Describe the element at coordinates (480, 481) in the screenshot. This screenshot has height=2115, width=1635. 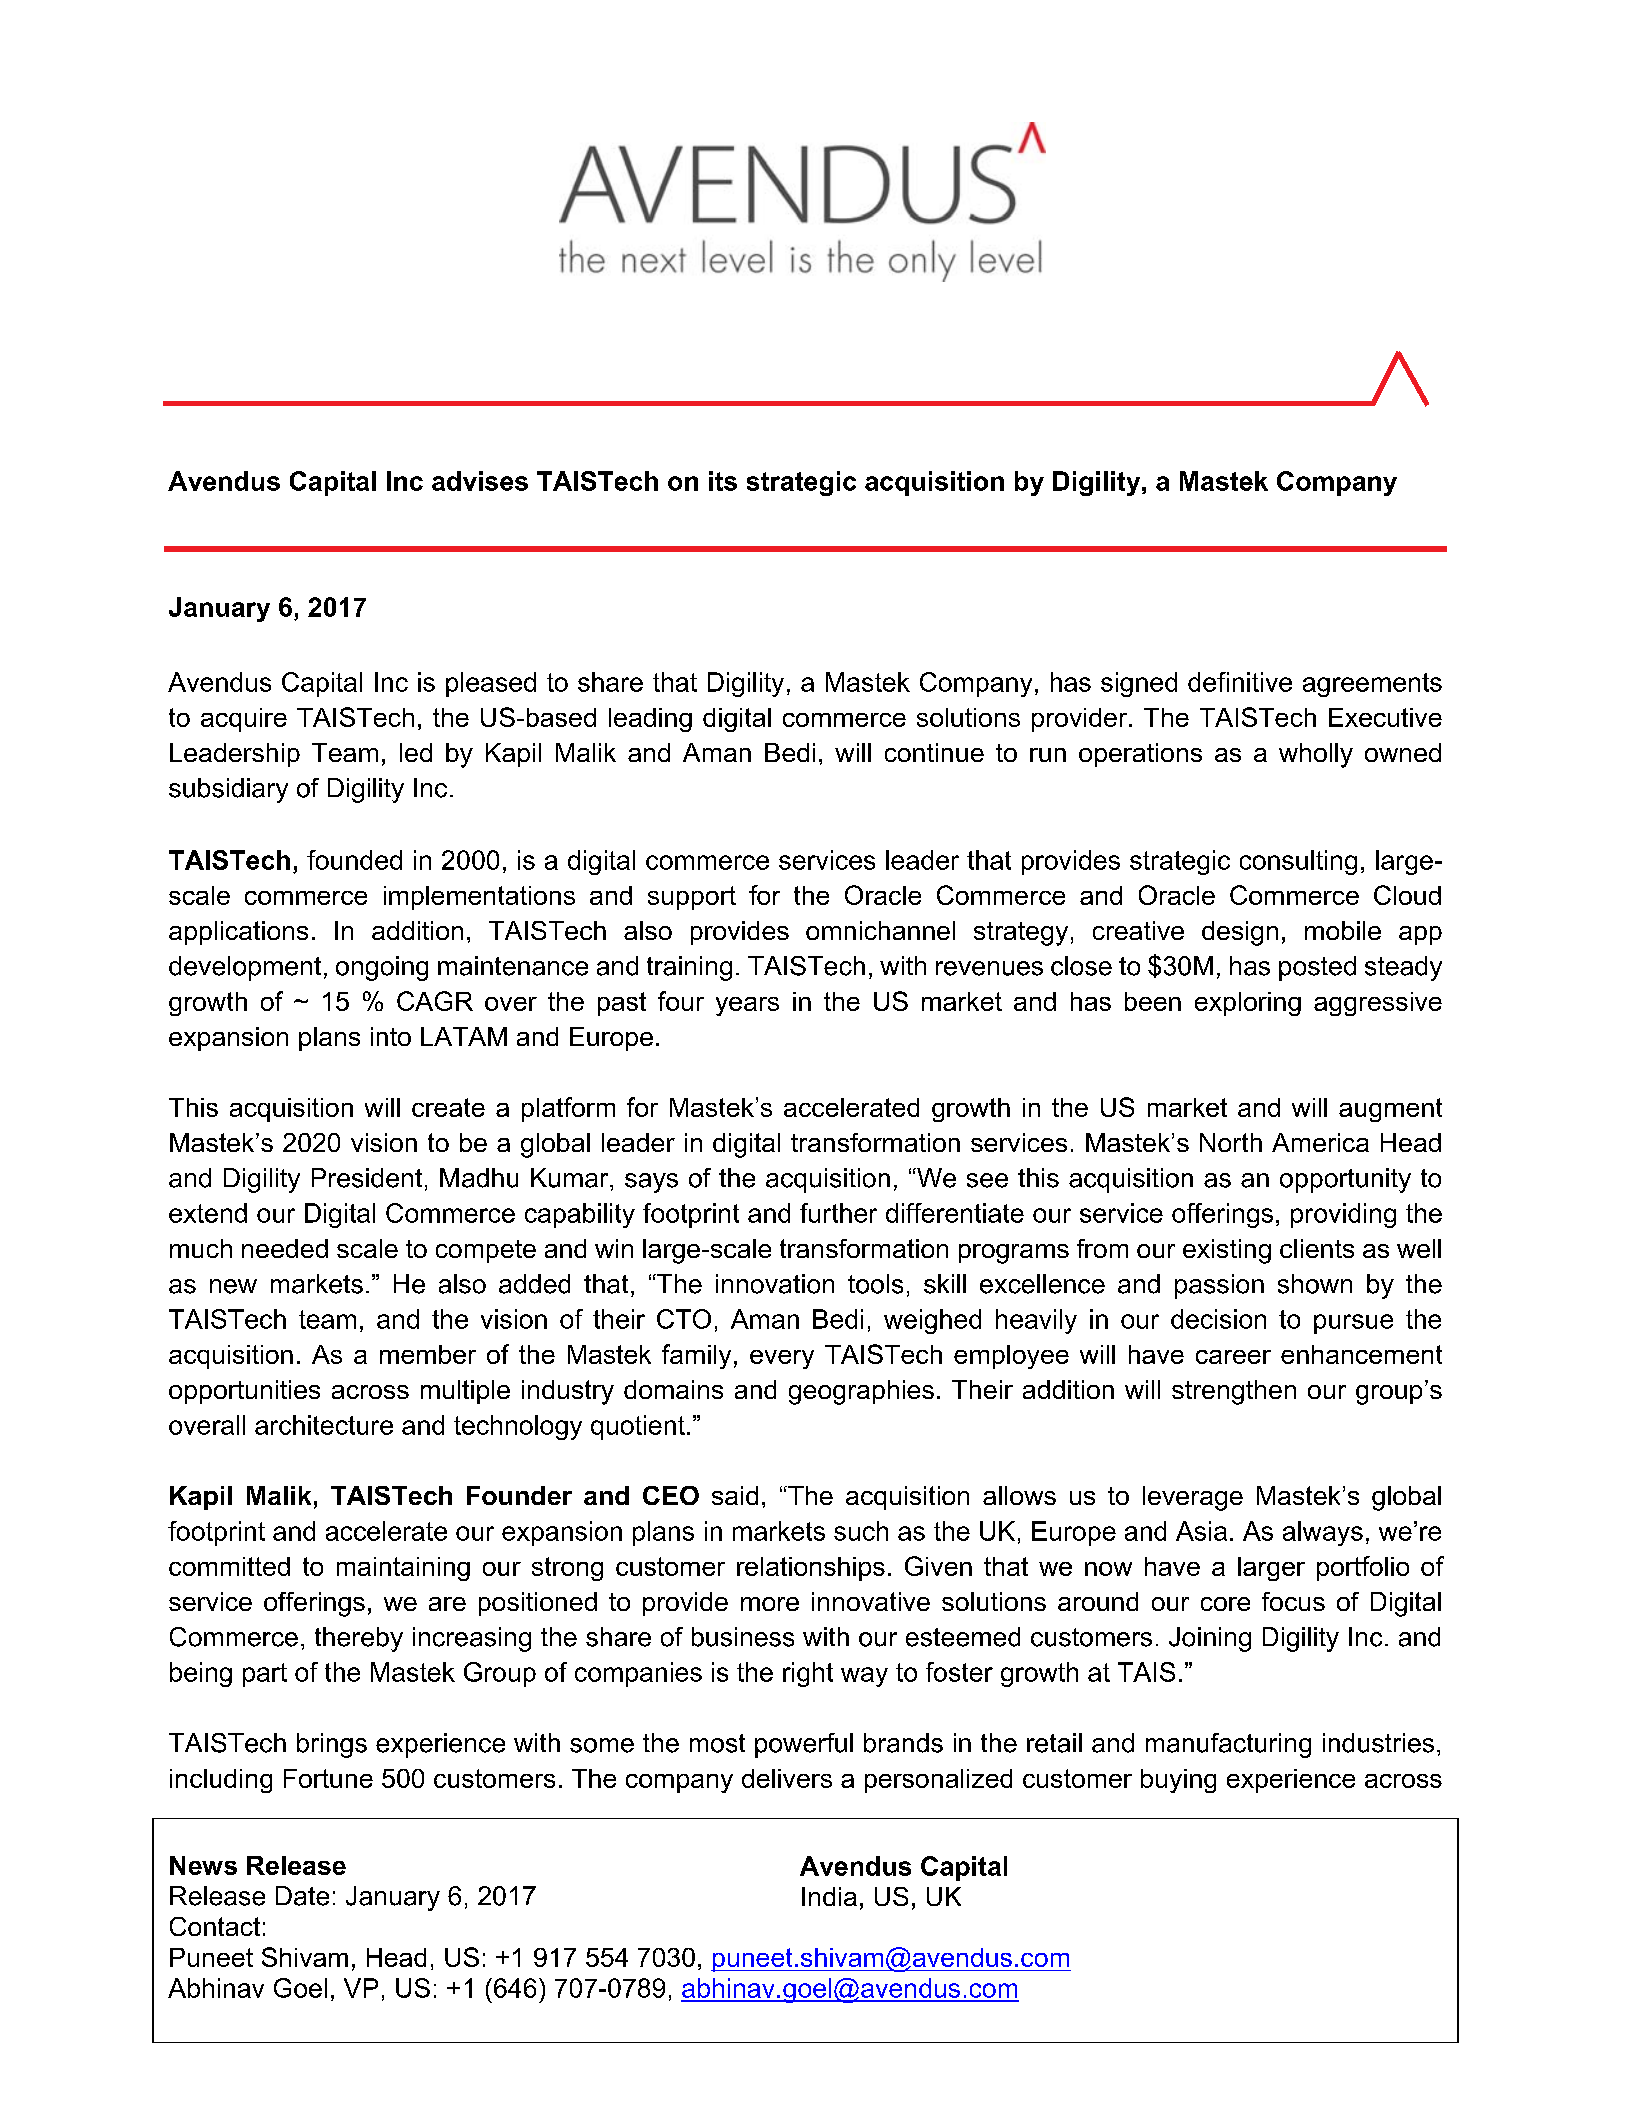
I see `advises` at that location.
